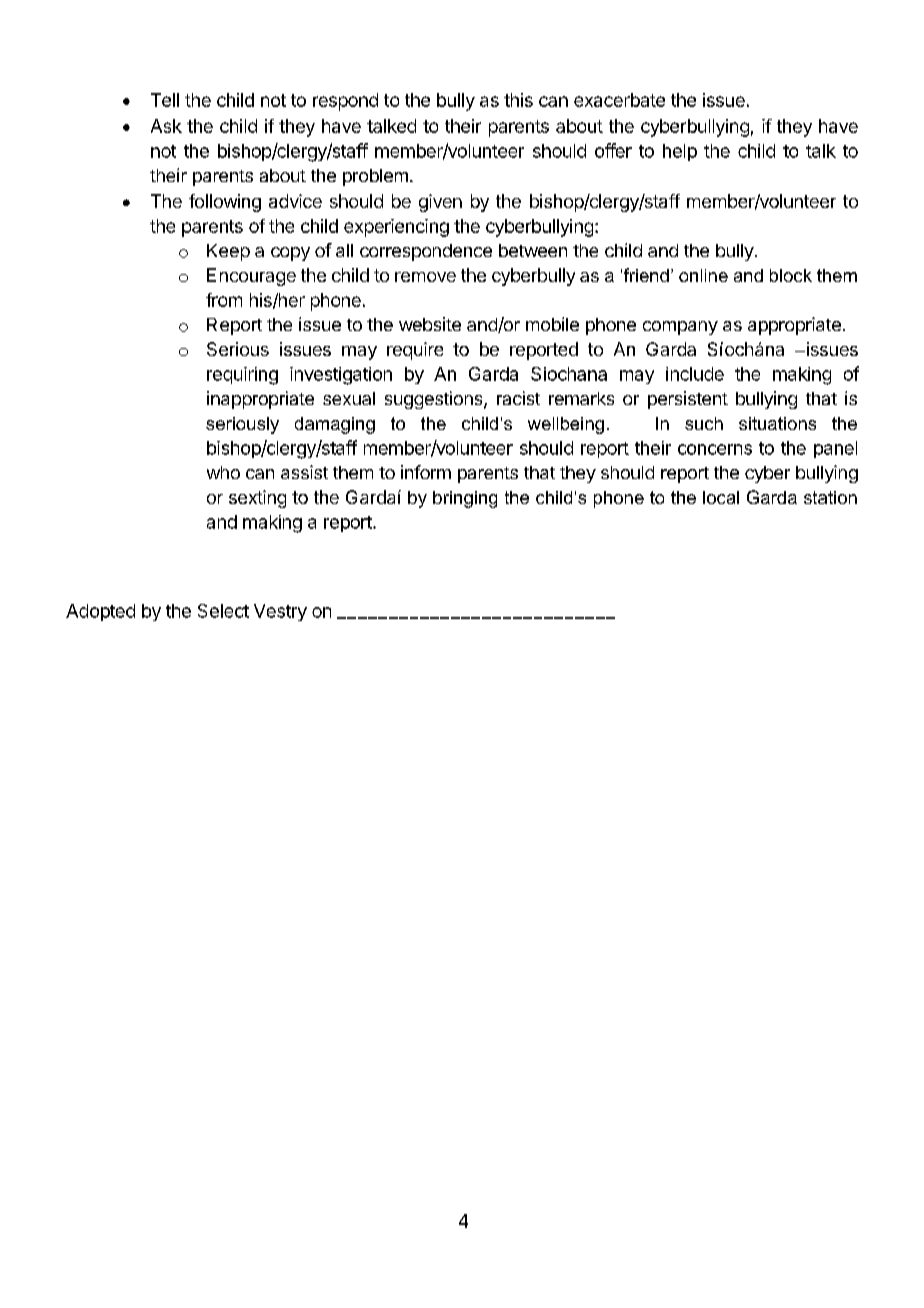 The image size is (924, 1308). I want to click on Select, so click(223, 611).
